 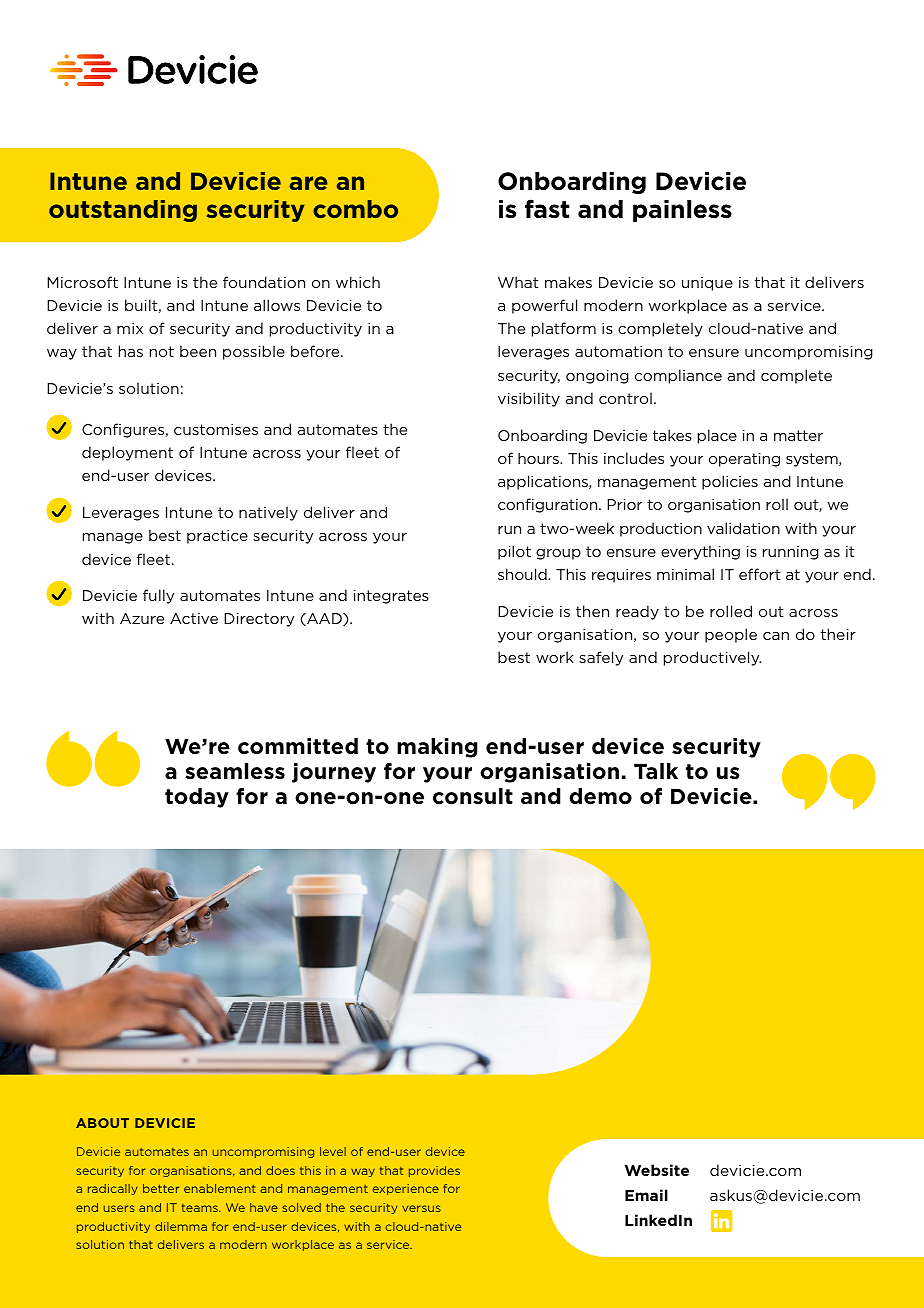 What do you see at coordinates (235, 771) in the screenshot?
I see `seamless` at bounding box center [235, 771].
